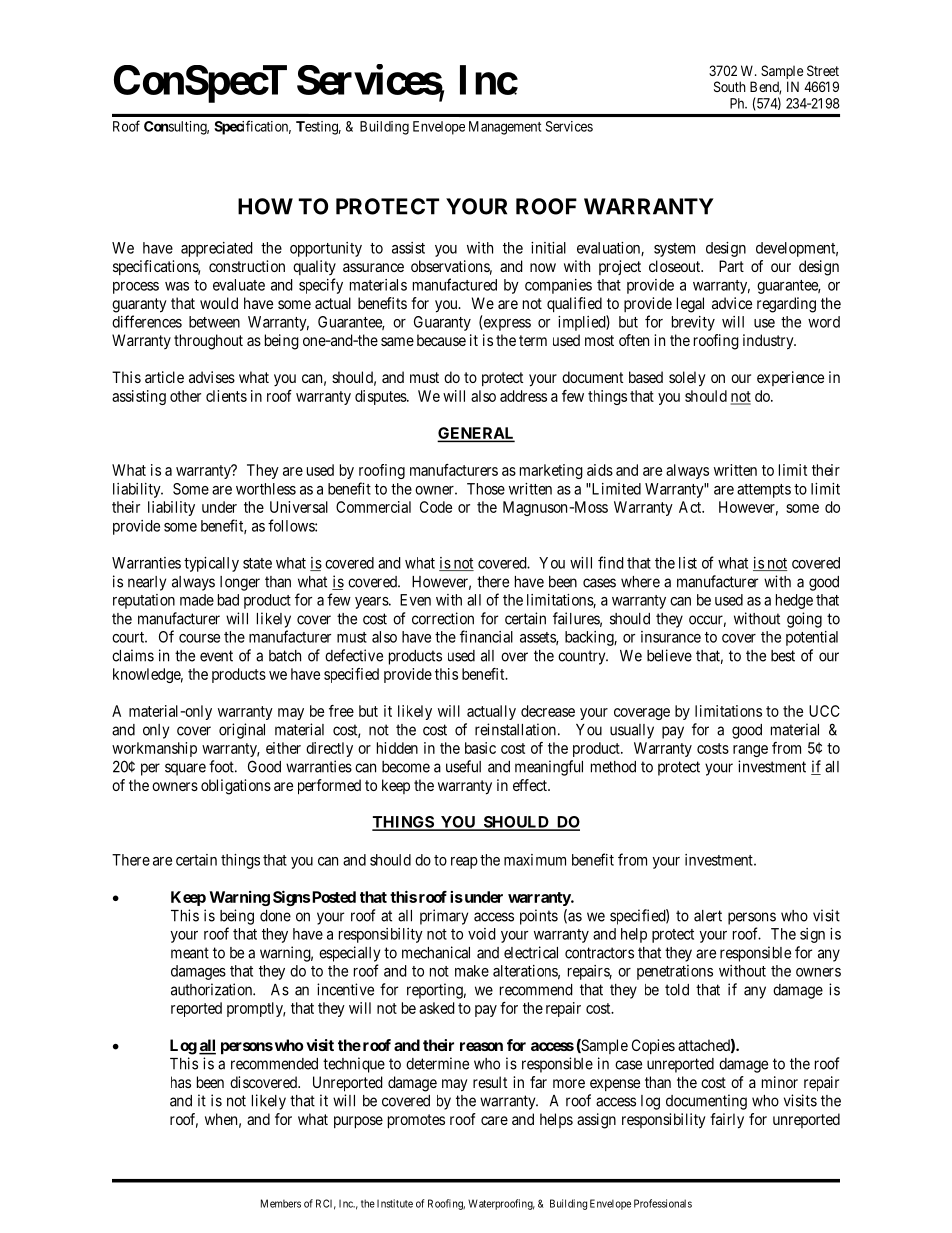  I want to click on South, so click(730, 86).
